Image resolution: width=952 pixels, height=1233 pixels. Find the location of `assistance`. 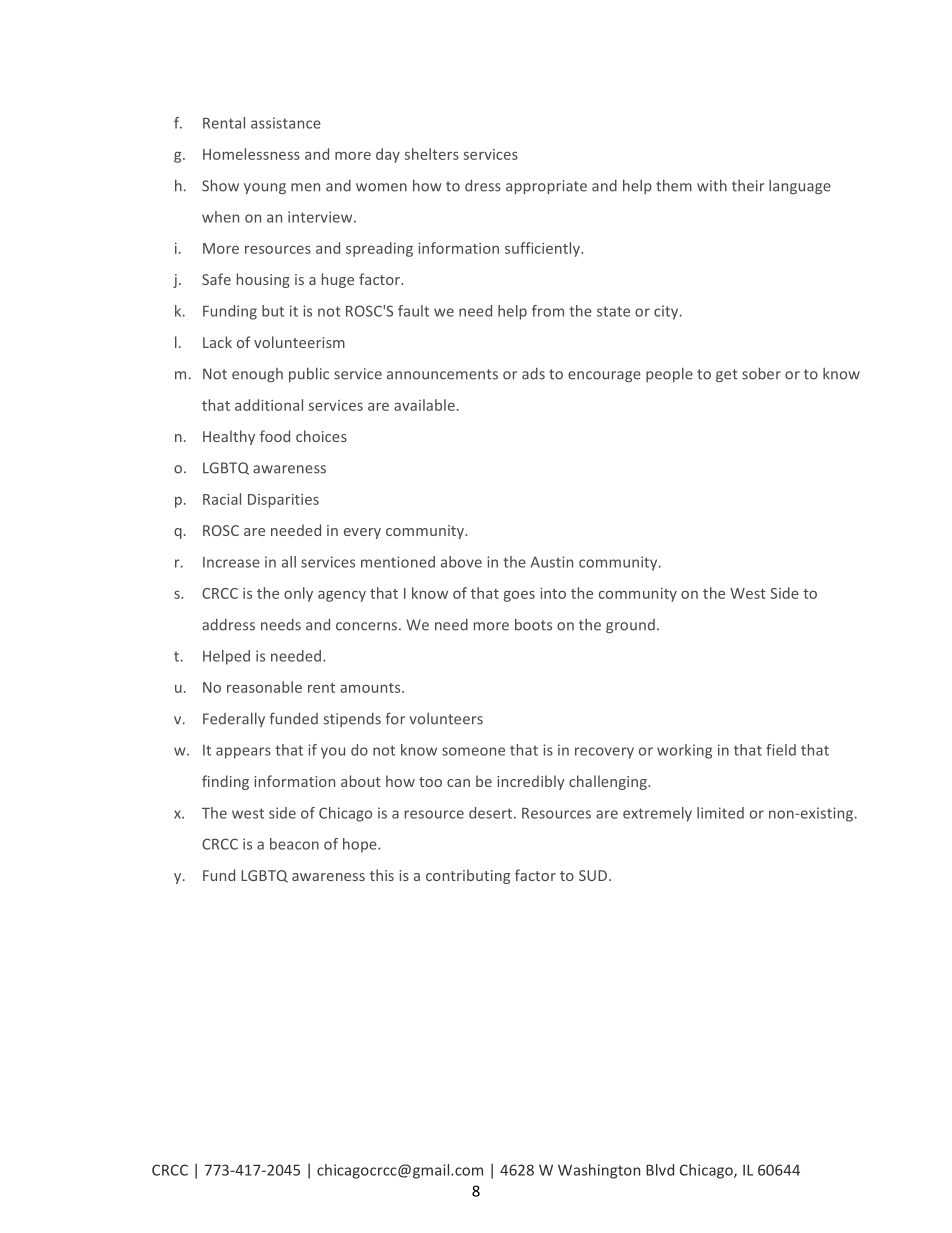

assistance is located at coordinates (286, 123).
